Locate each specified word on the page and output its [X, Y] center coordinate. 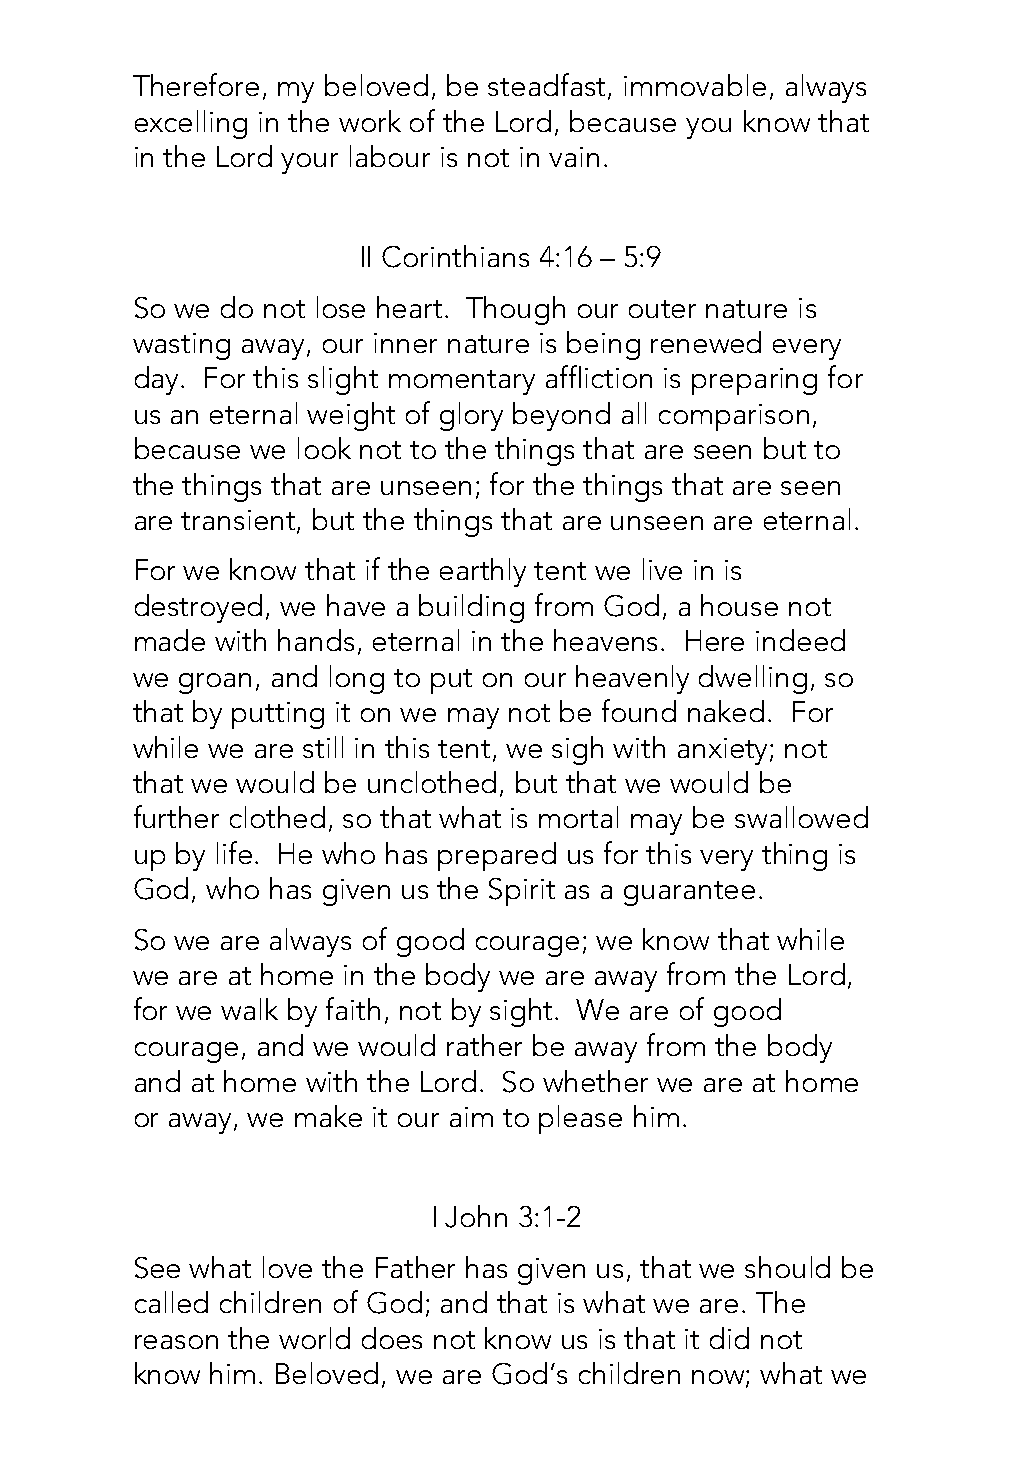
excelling [191, 124]
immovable [695, 85]
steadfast [548, 86]
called [171, 1302]
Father [415, 1267]
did [729, 1338]
